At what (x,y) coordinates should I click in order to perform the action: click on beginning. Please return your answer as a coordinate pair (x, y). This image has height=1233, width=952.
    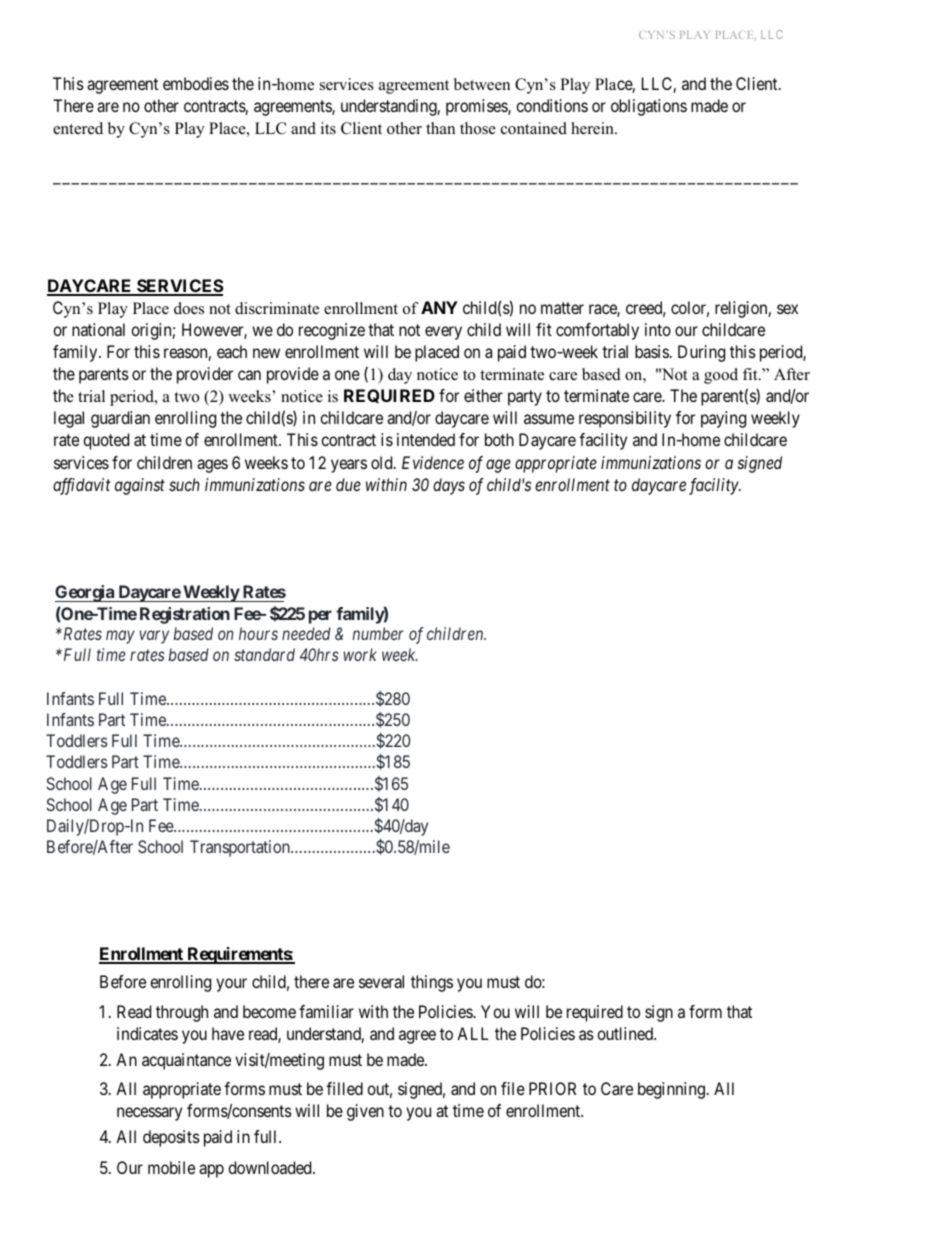
    Looking at the image, I should click on (673, 1090).
